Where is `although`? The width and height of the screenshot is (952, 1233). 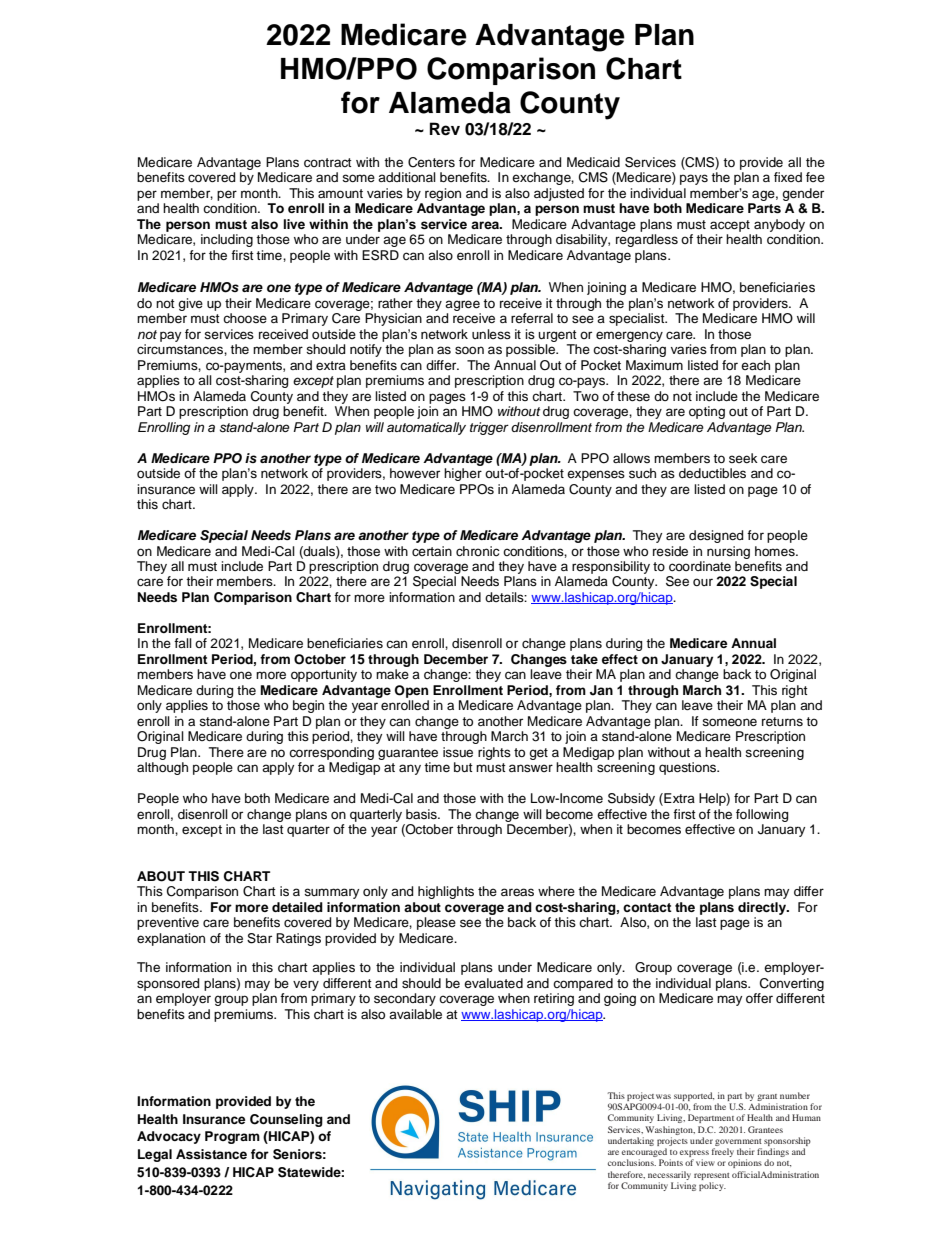
although is located at coordinates (162, 768).
